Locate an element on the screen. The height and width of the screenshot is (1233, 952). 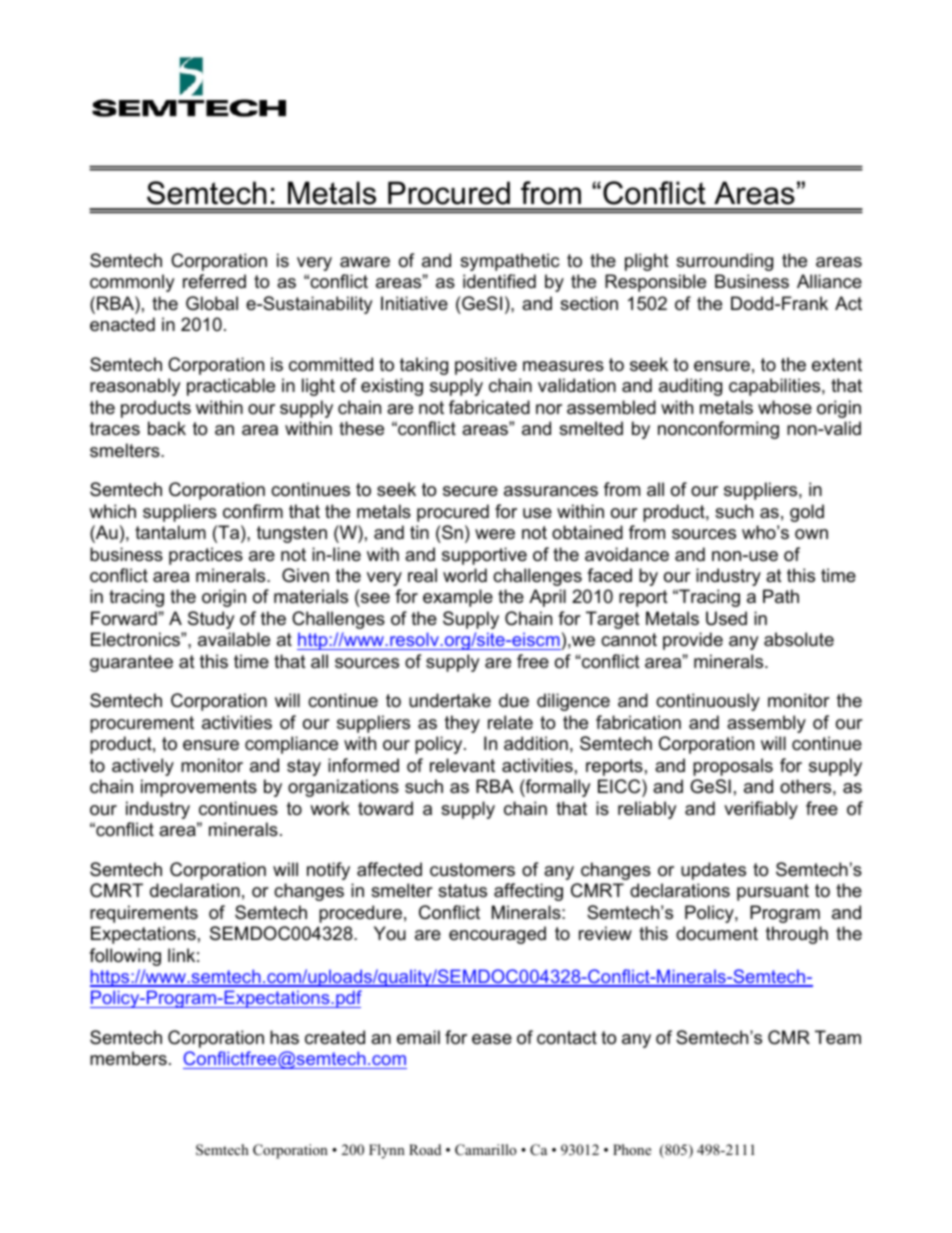
members is located at coordinates (128, 1058).
